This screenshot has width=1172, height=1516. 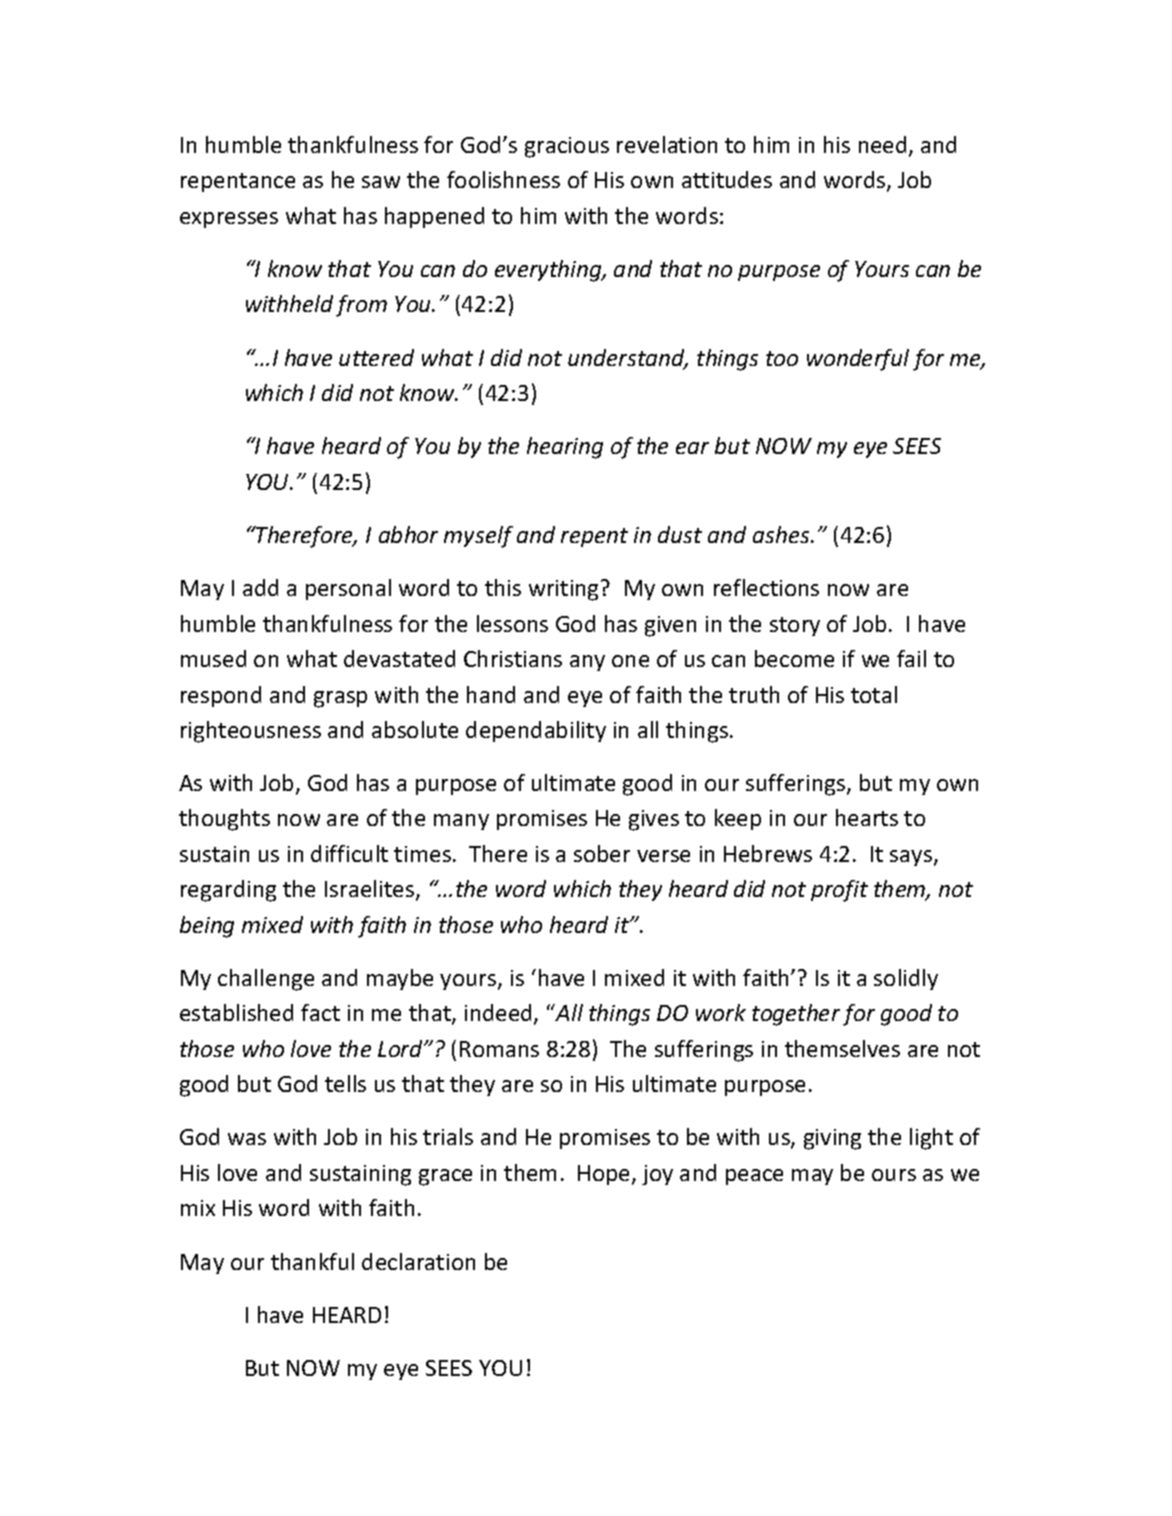 I want to click on gracious, so click(x=567, y=147).
